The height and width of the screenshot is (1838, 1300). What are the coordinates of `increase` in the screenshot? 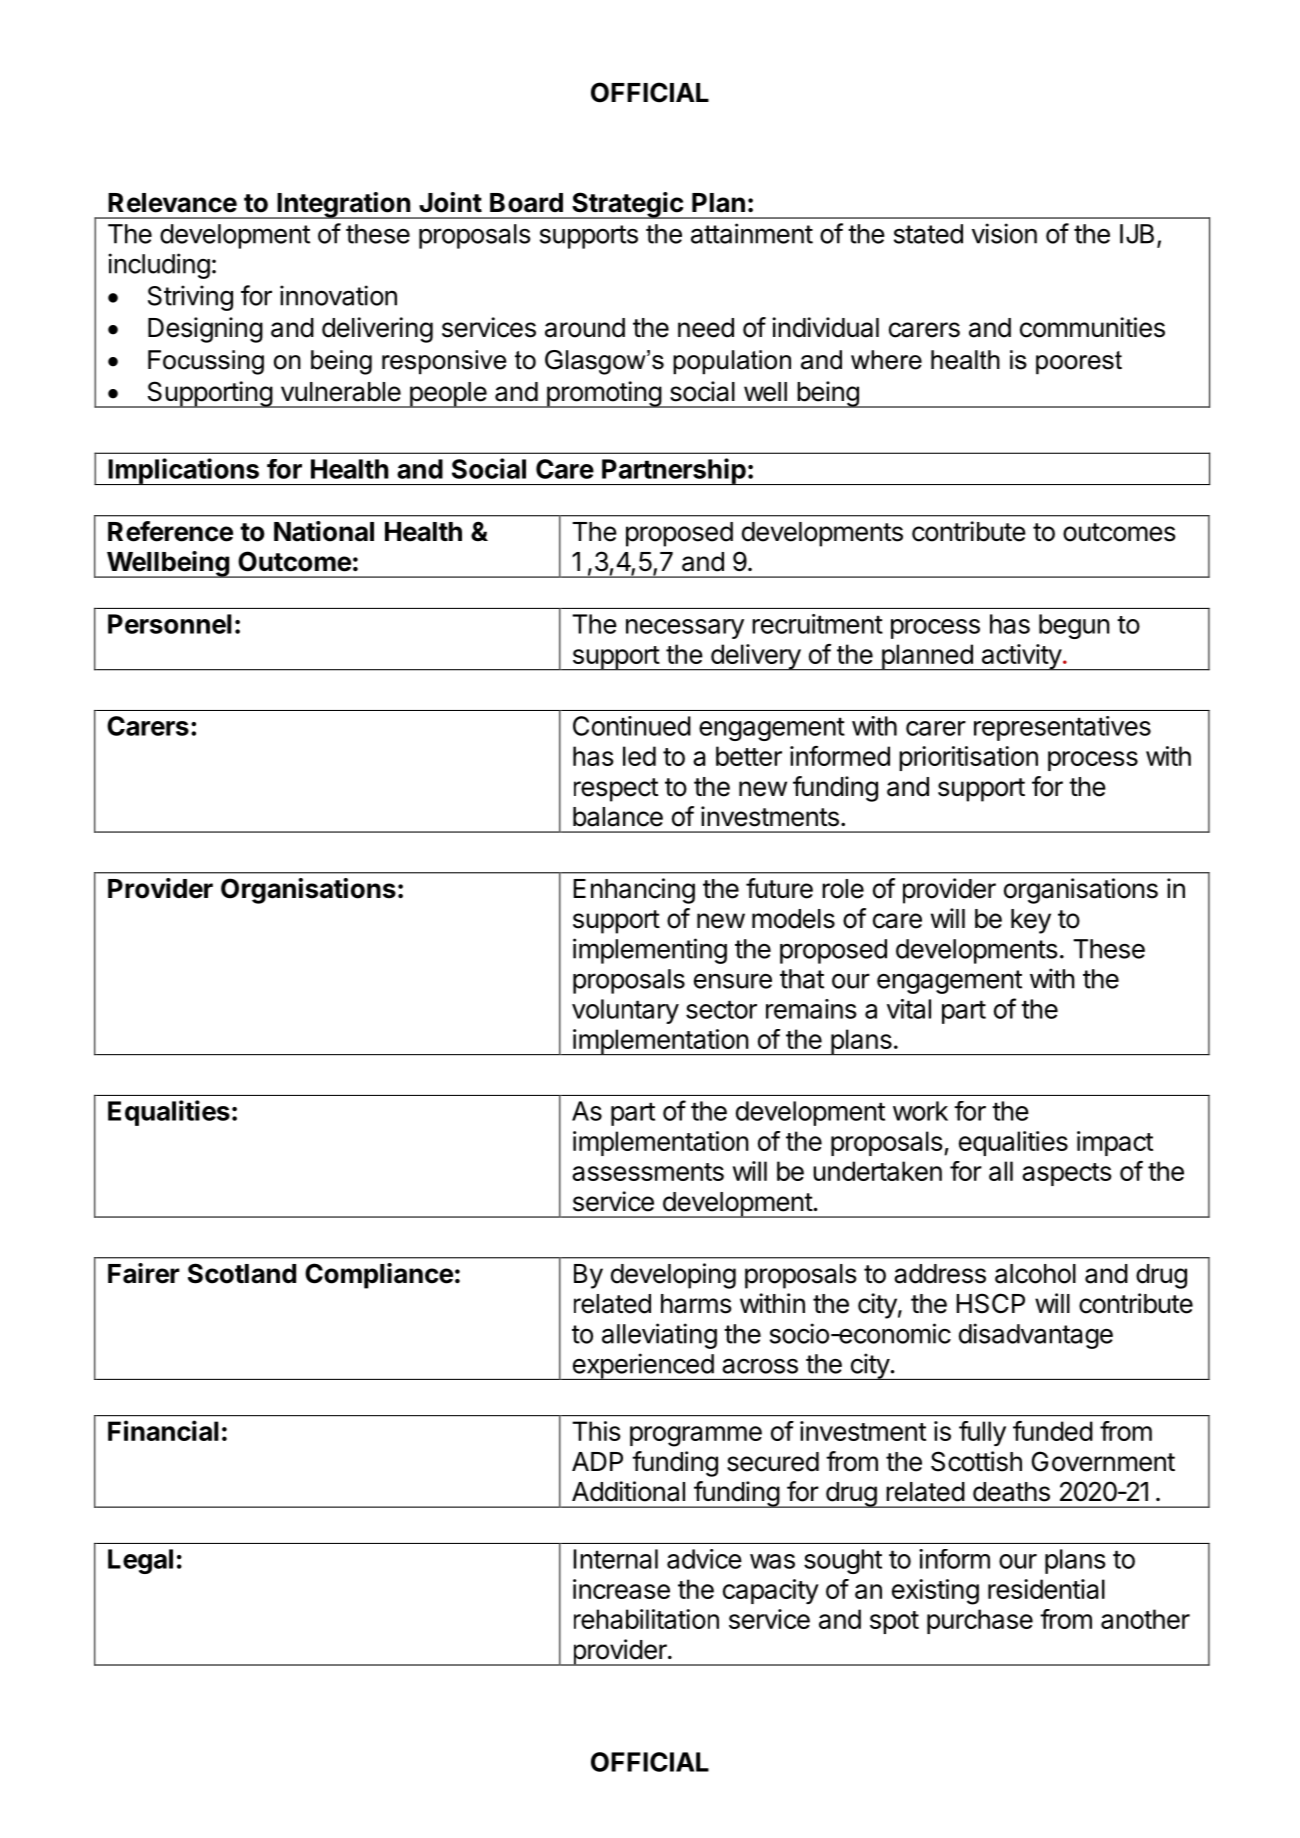 It's located at (621, 1589).
